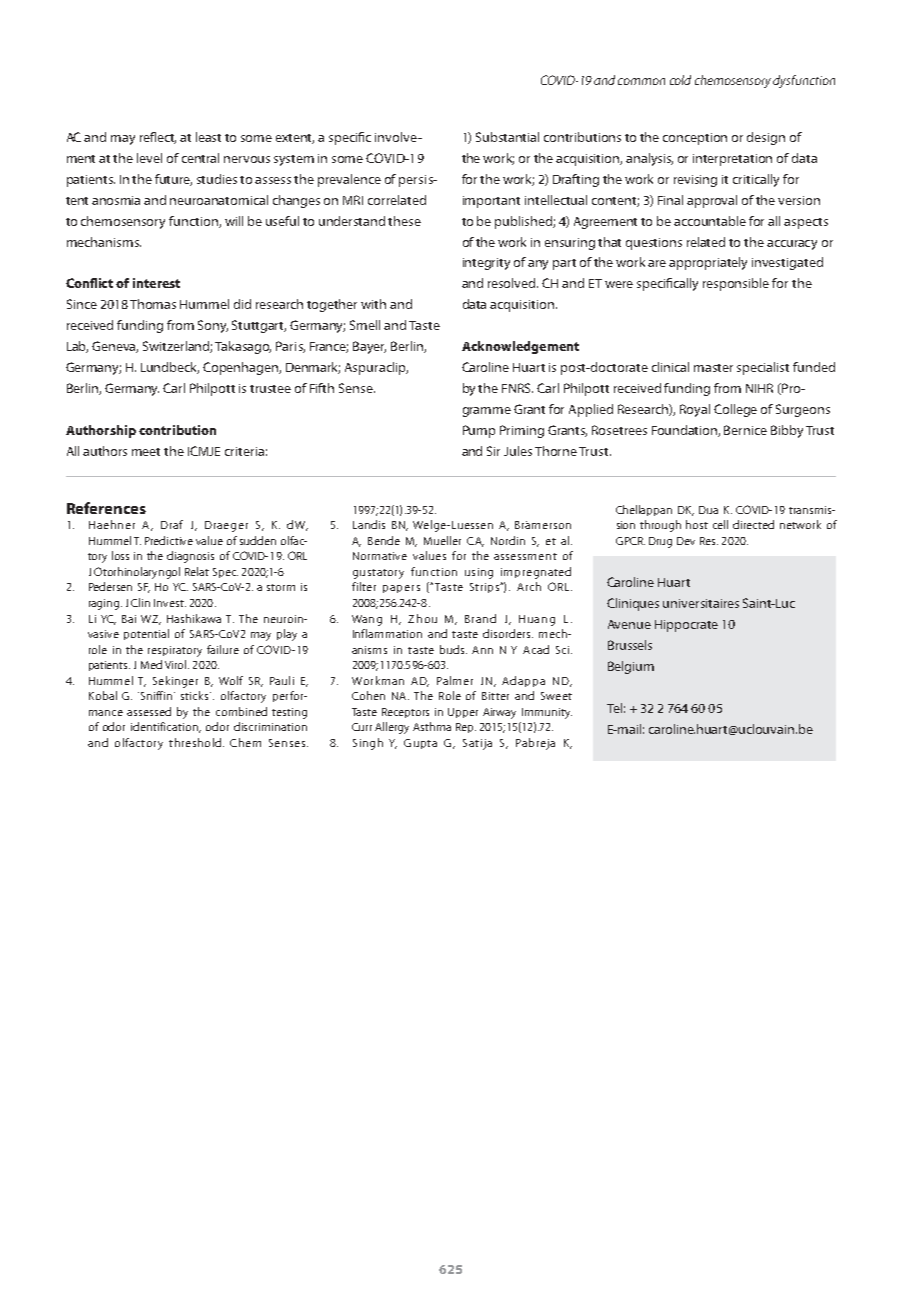  I want to click on College, so click(735, 410).
